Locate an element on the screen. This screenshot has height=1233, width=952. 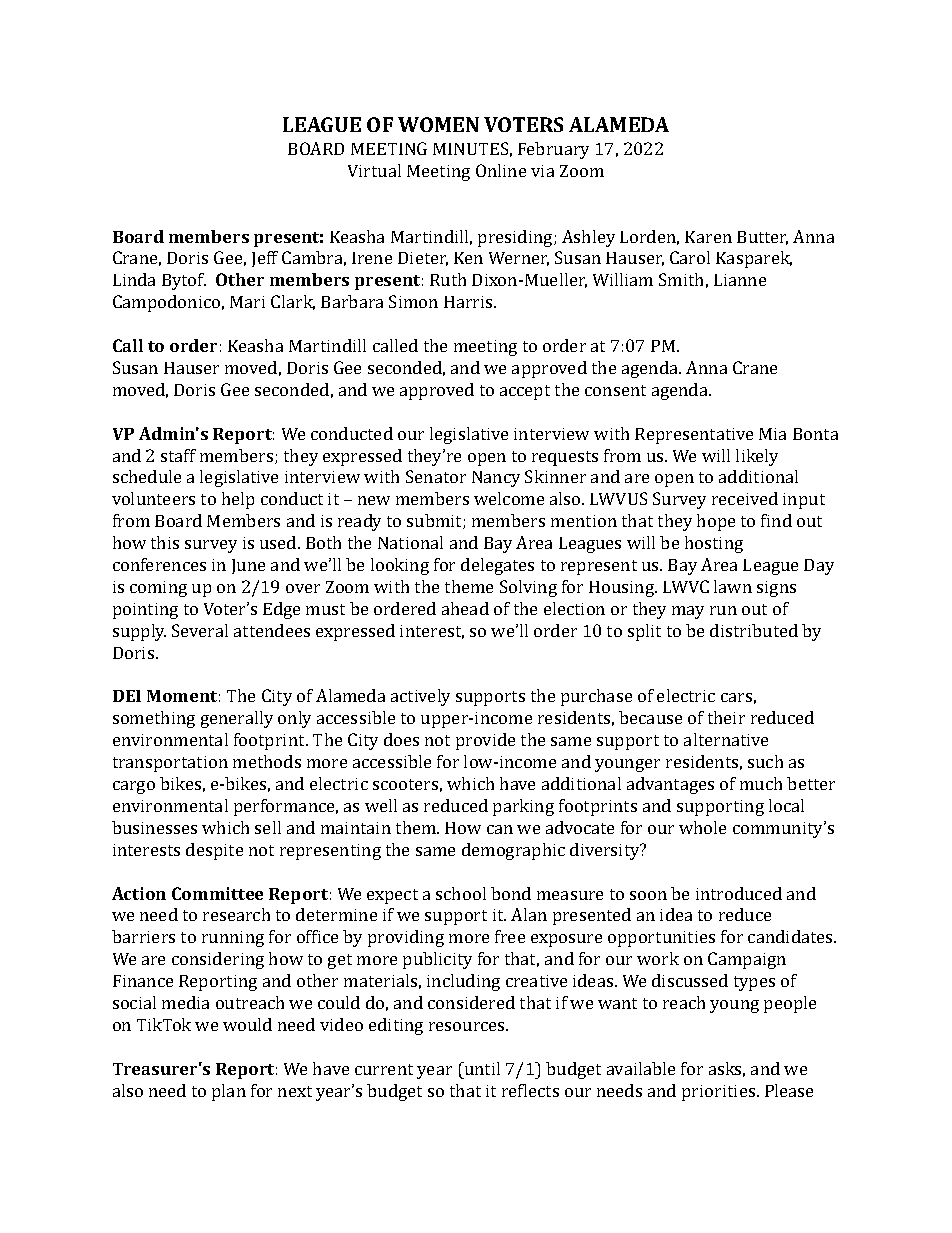
plan is located at coordinates (229, 1092).
